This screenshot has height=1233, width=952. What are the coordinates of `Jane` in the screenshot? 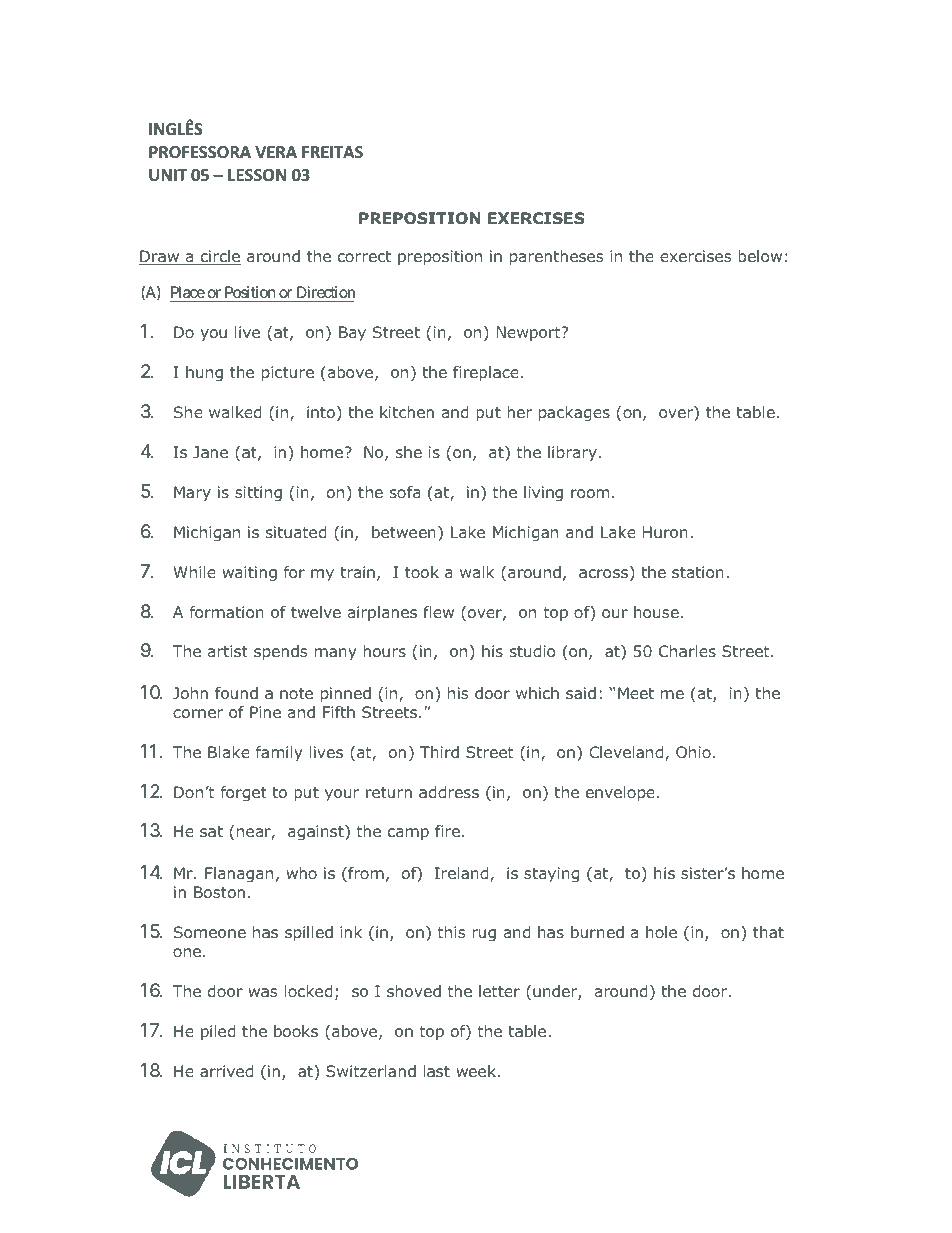 It's located at (210, 452).
